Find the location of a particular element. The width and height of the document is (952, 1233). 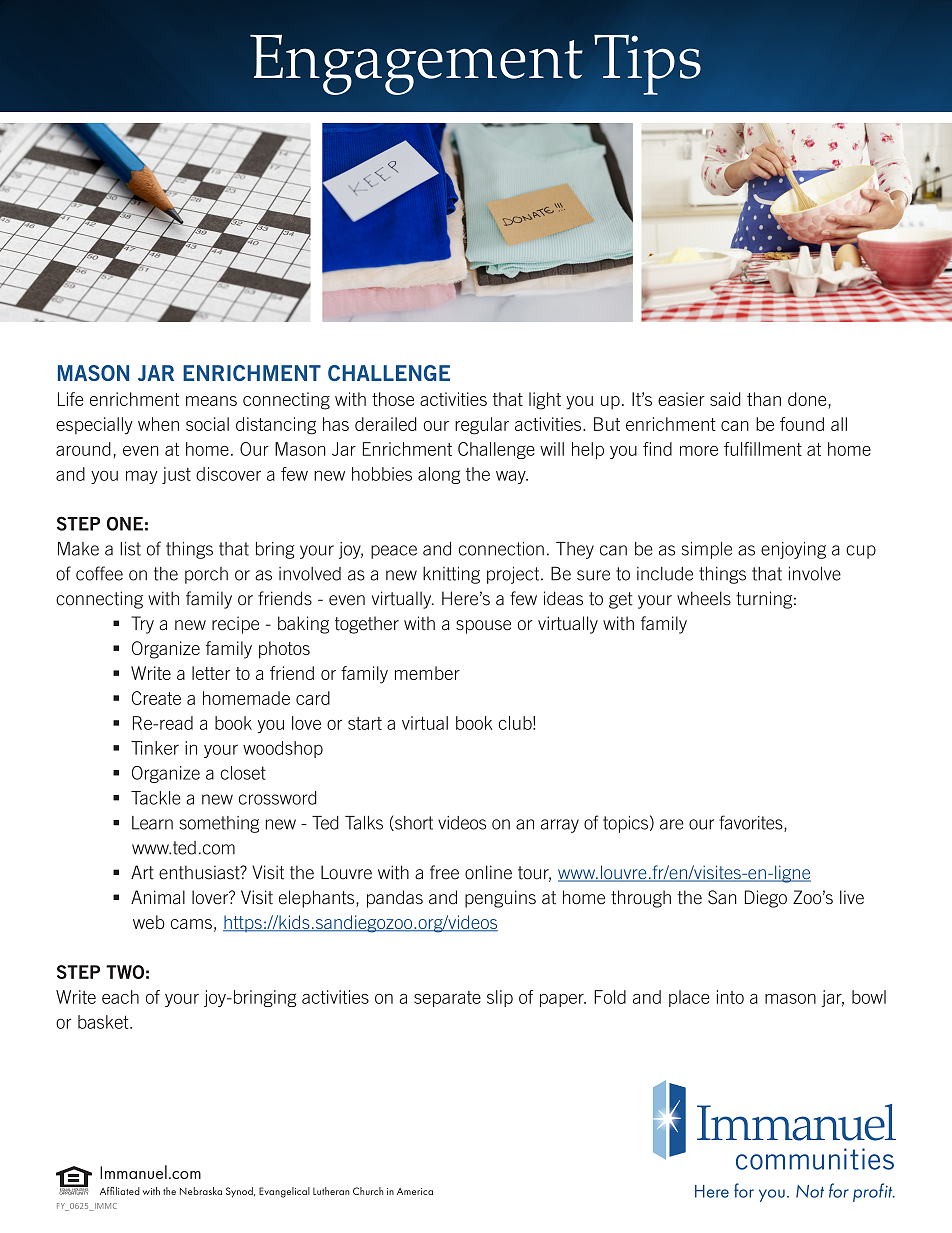

than is located at coordinates (764, 399).
